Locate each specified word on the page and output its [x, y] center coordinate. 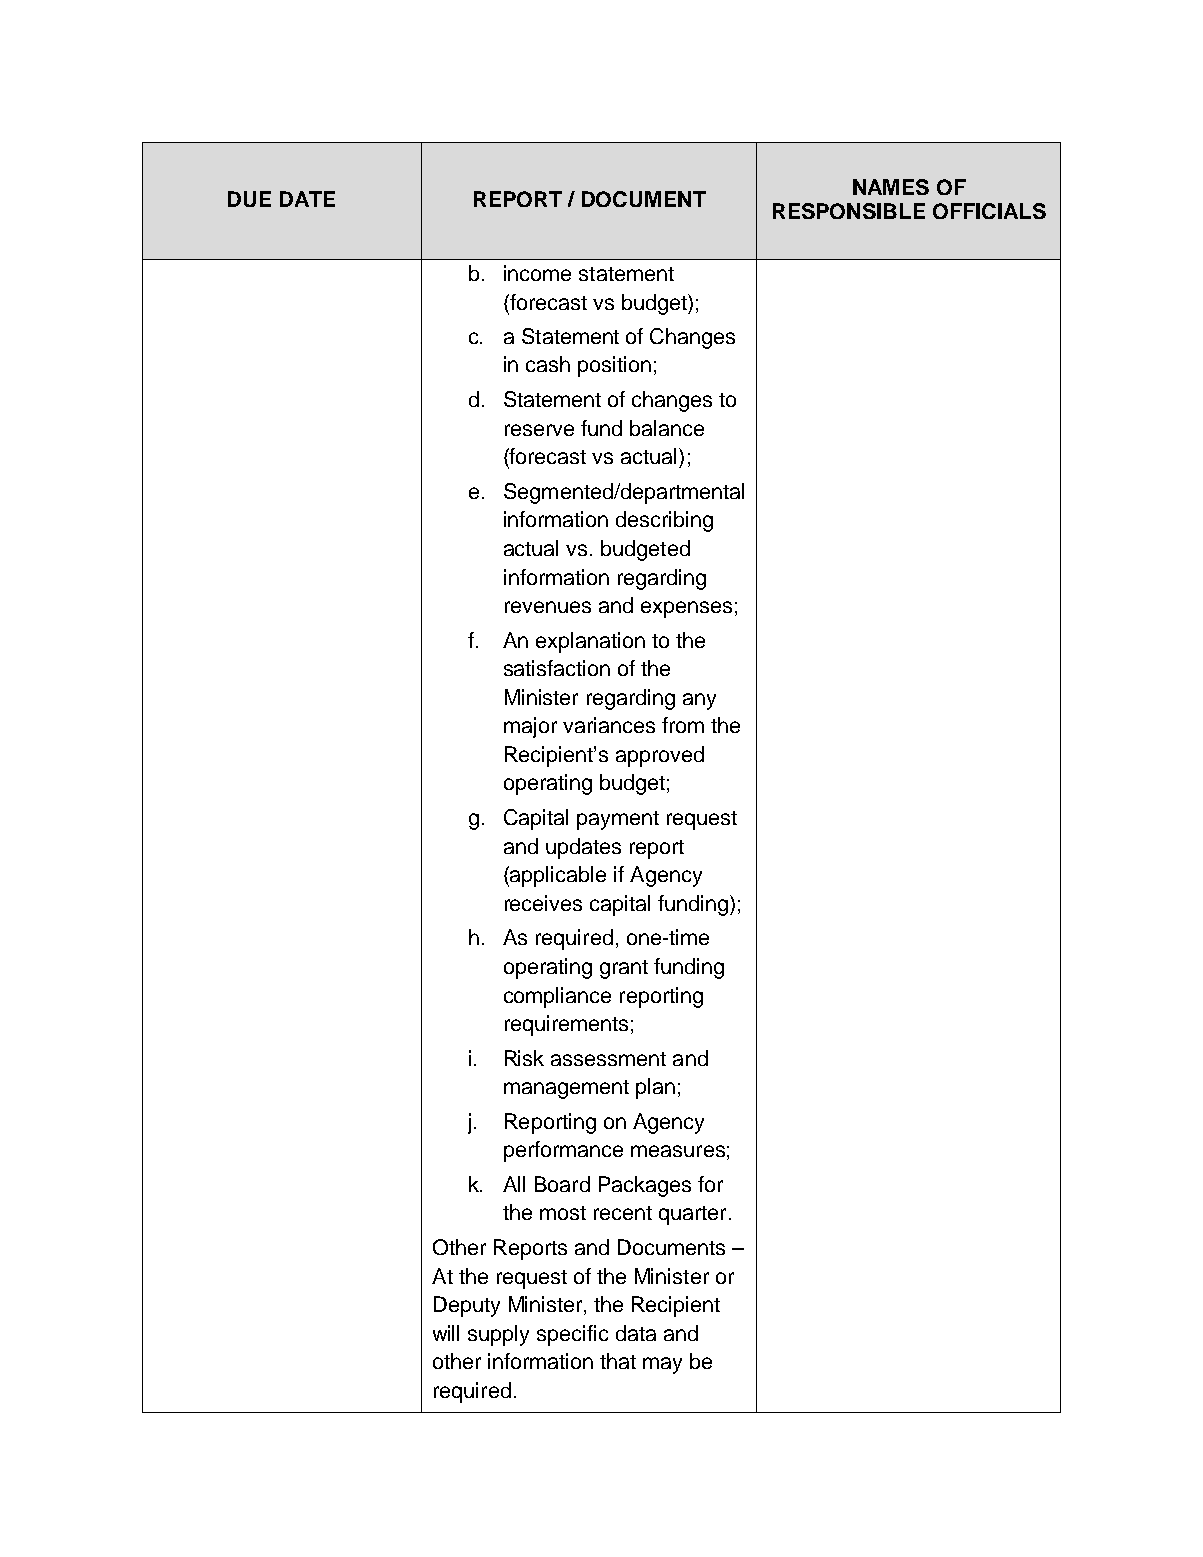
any [699, 701]
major [530, 727]
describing [664, 521]
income [537, 273]
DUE [249, 199]
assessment [608, 1059]
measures [678, 1151]
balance [667, 428]
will [446, 1333]
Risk [524, 1058]
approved [660, 756]
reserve [539, 430]
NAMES [891, 187]
